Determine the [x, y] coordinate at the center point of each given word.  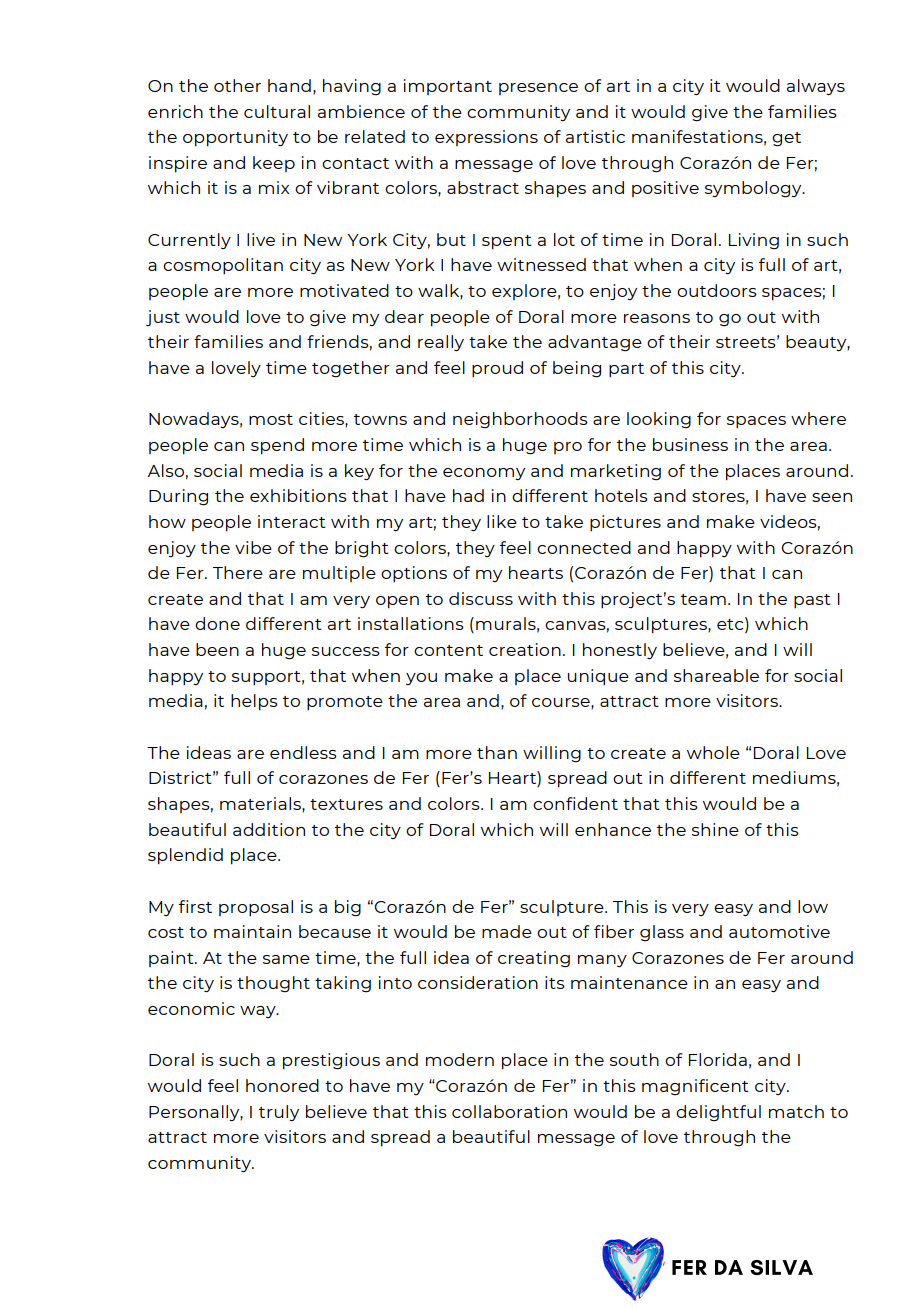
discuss [481, 598]
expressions [486, 138]
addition [269, 829]
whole [713, 752]
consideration [478, 982]
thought [273, 984]
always [816, 87]
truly [279, 1113]
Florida [718, 1059]
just [163, 318]
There [238, 572]
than [497, 752]
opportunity [235, 138]
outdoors [717, 290]
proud [497, 369]
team [703, 599]
